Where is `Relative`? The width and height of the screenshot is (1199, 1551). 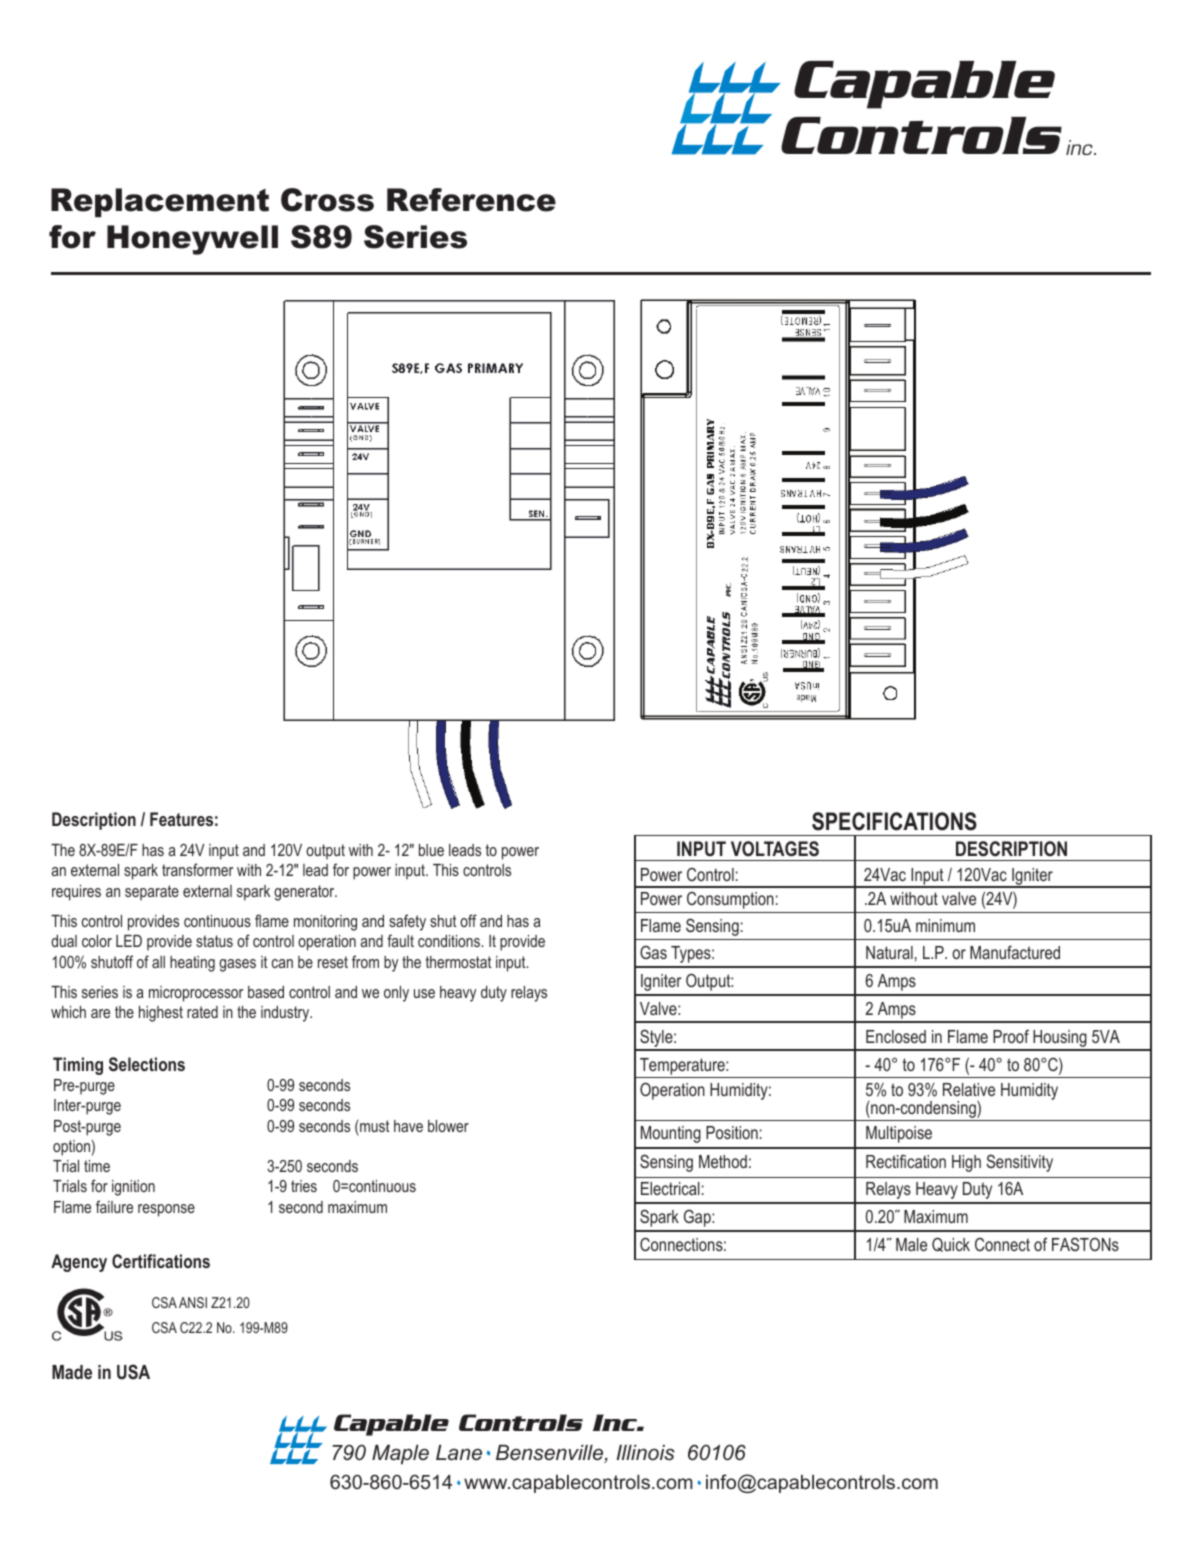 Relative is located at coordinates (969, 1089).
